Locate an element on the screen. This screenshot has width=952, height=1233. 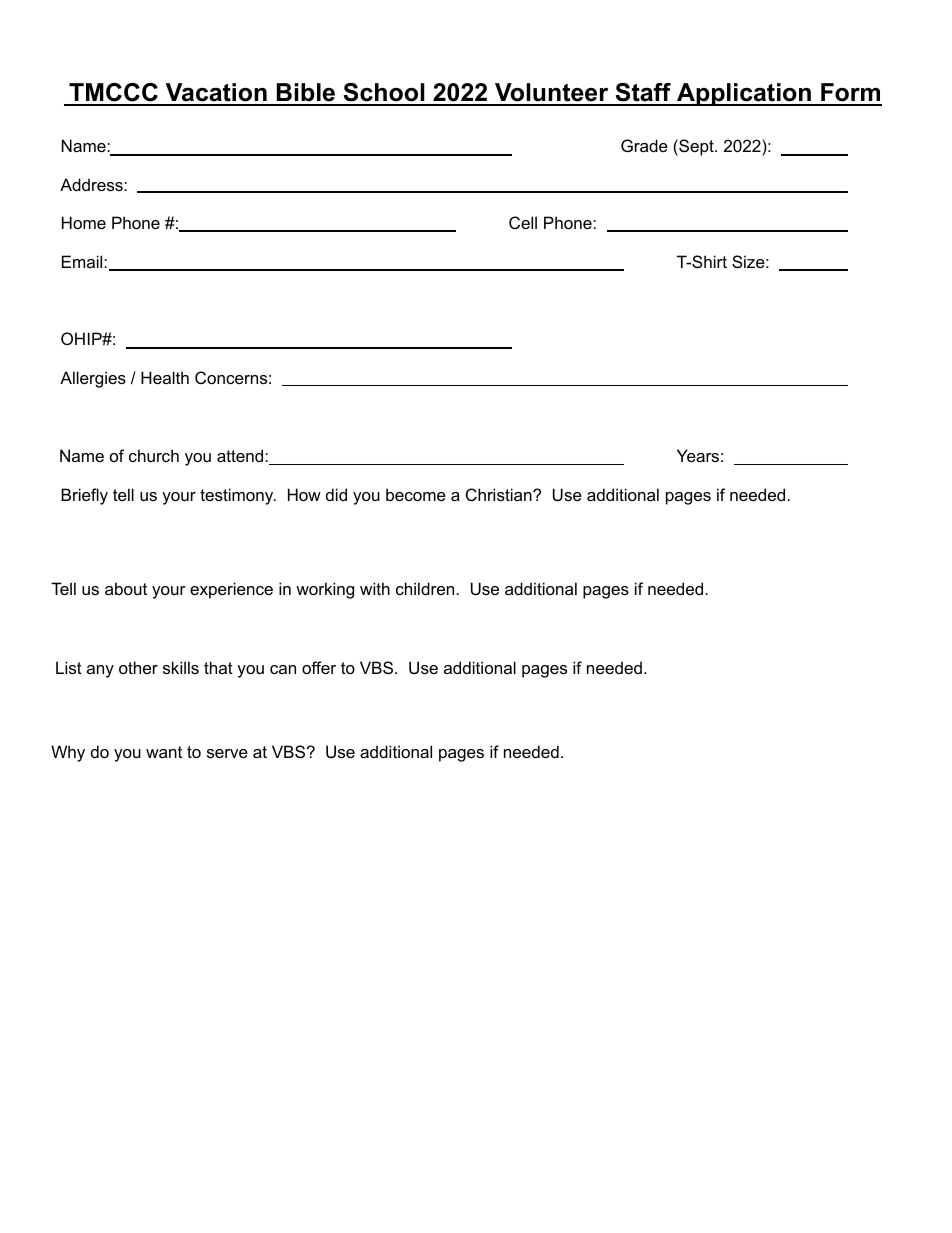
Application is located at coordinates (744, 94).
